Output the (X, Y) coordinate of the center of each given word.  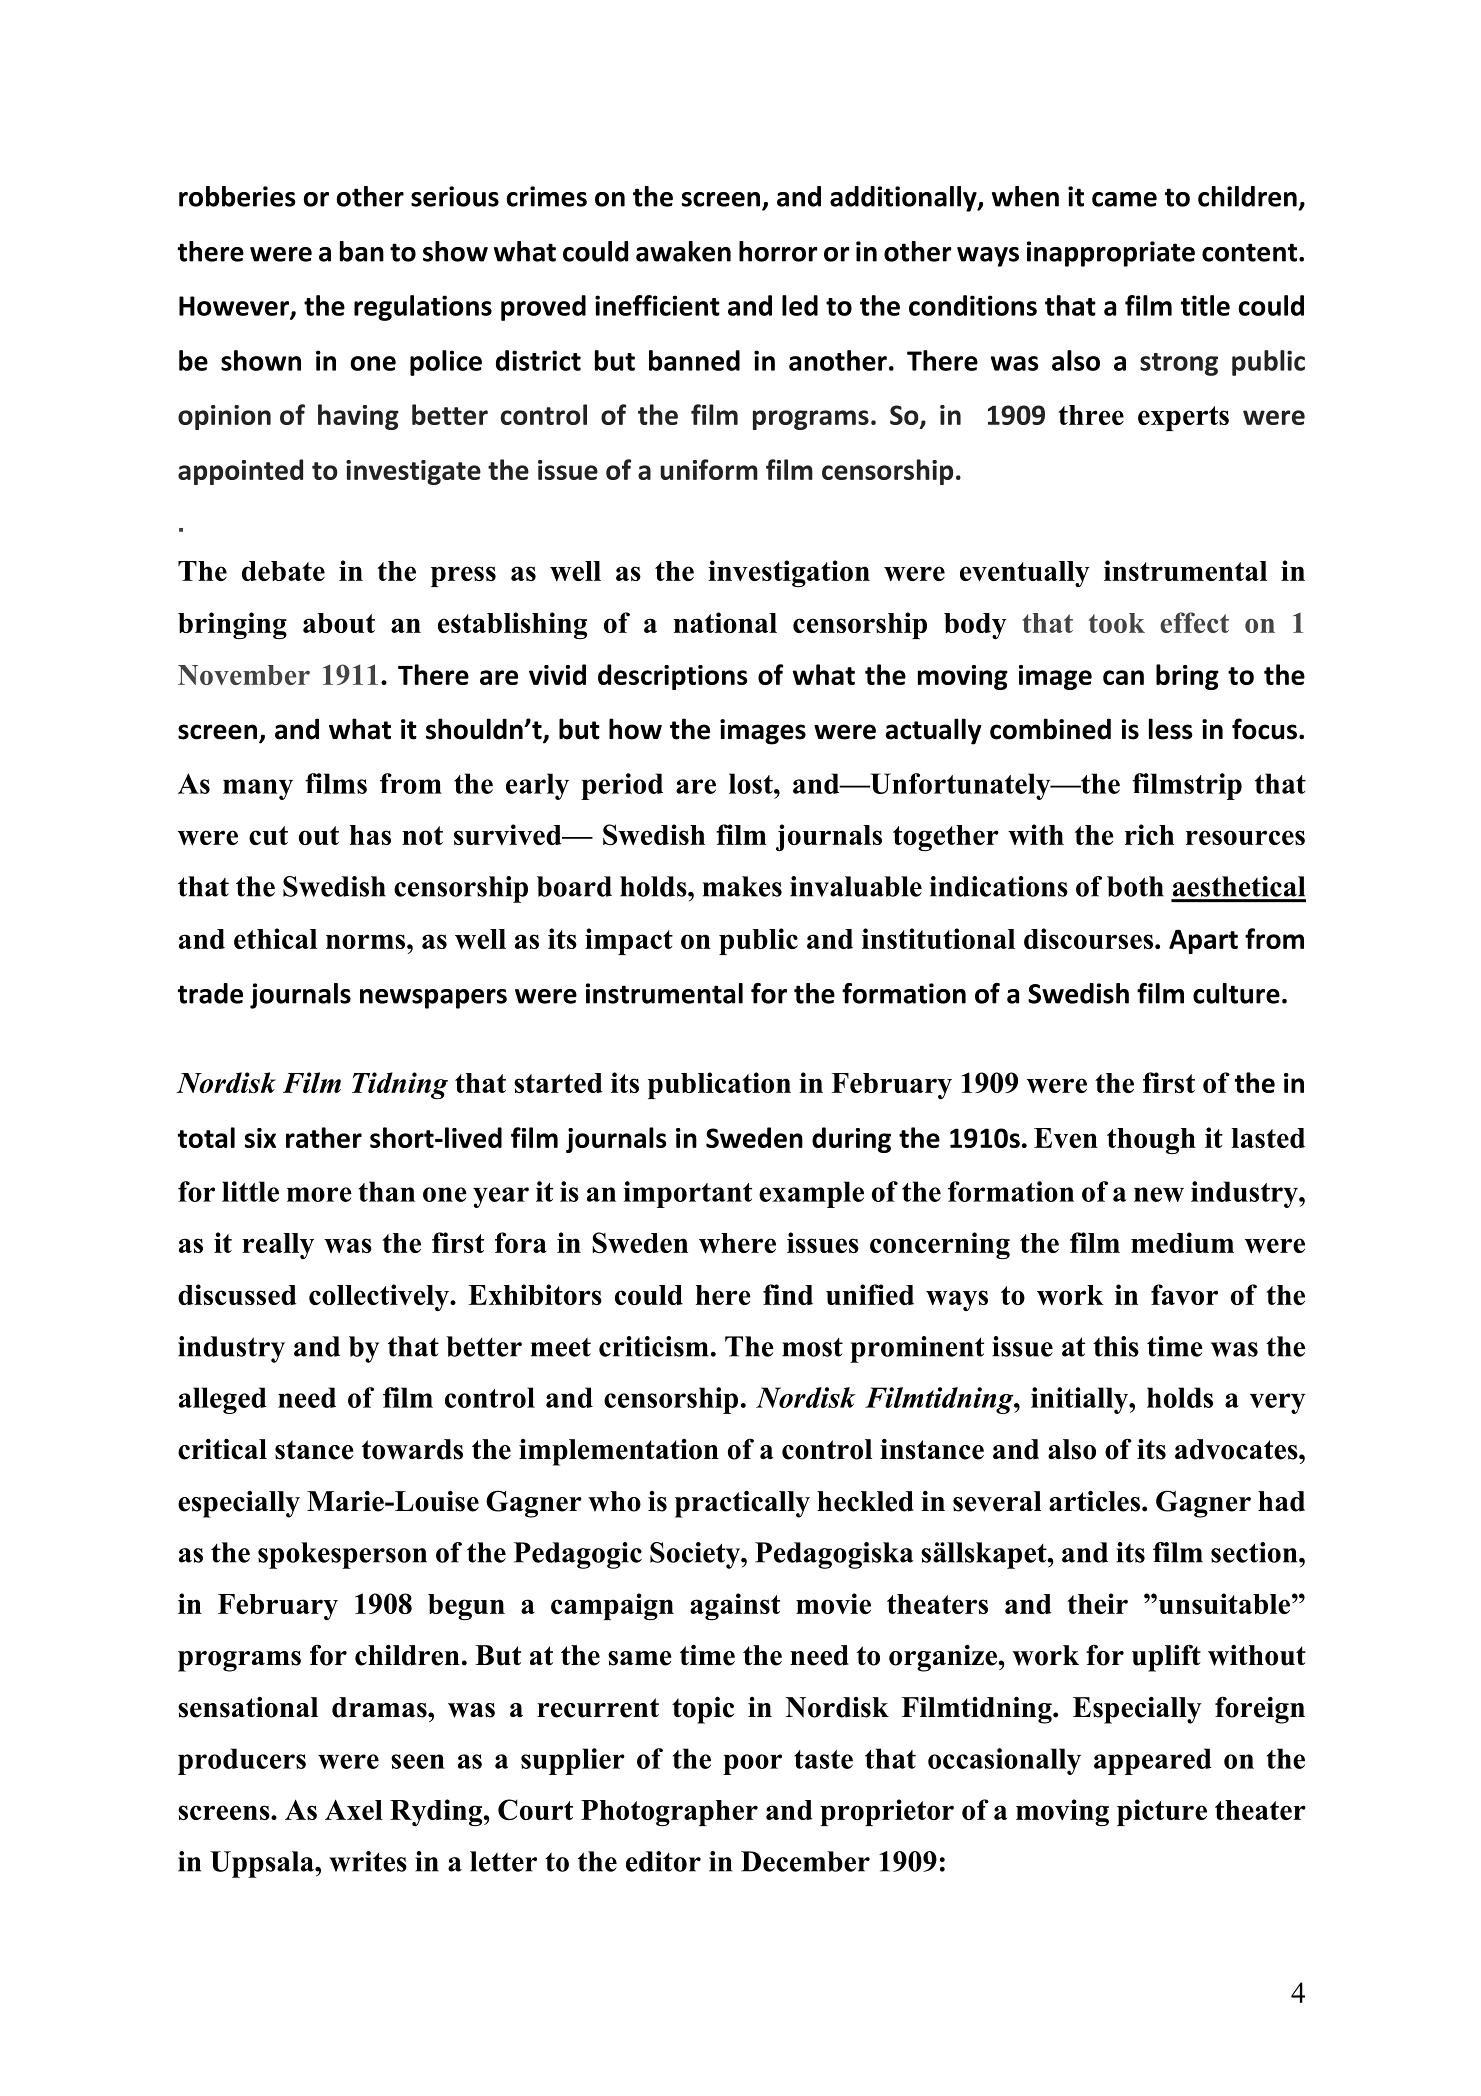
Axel (354, 1809)
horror (778, 251)
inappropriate (1111, 254)
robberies (237, 196)
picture (1162, 1812)
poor (752, 1764)
